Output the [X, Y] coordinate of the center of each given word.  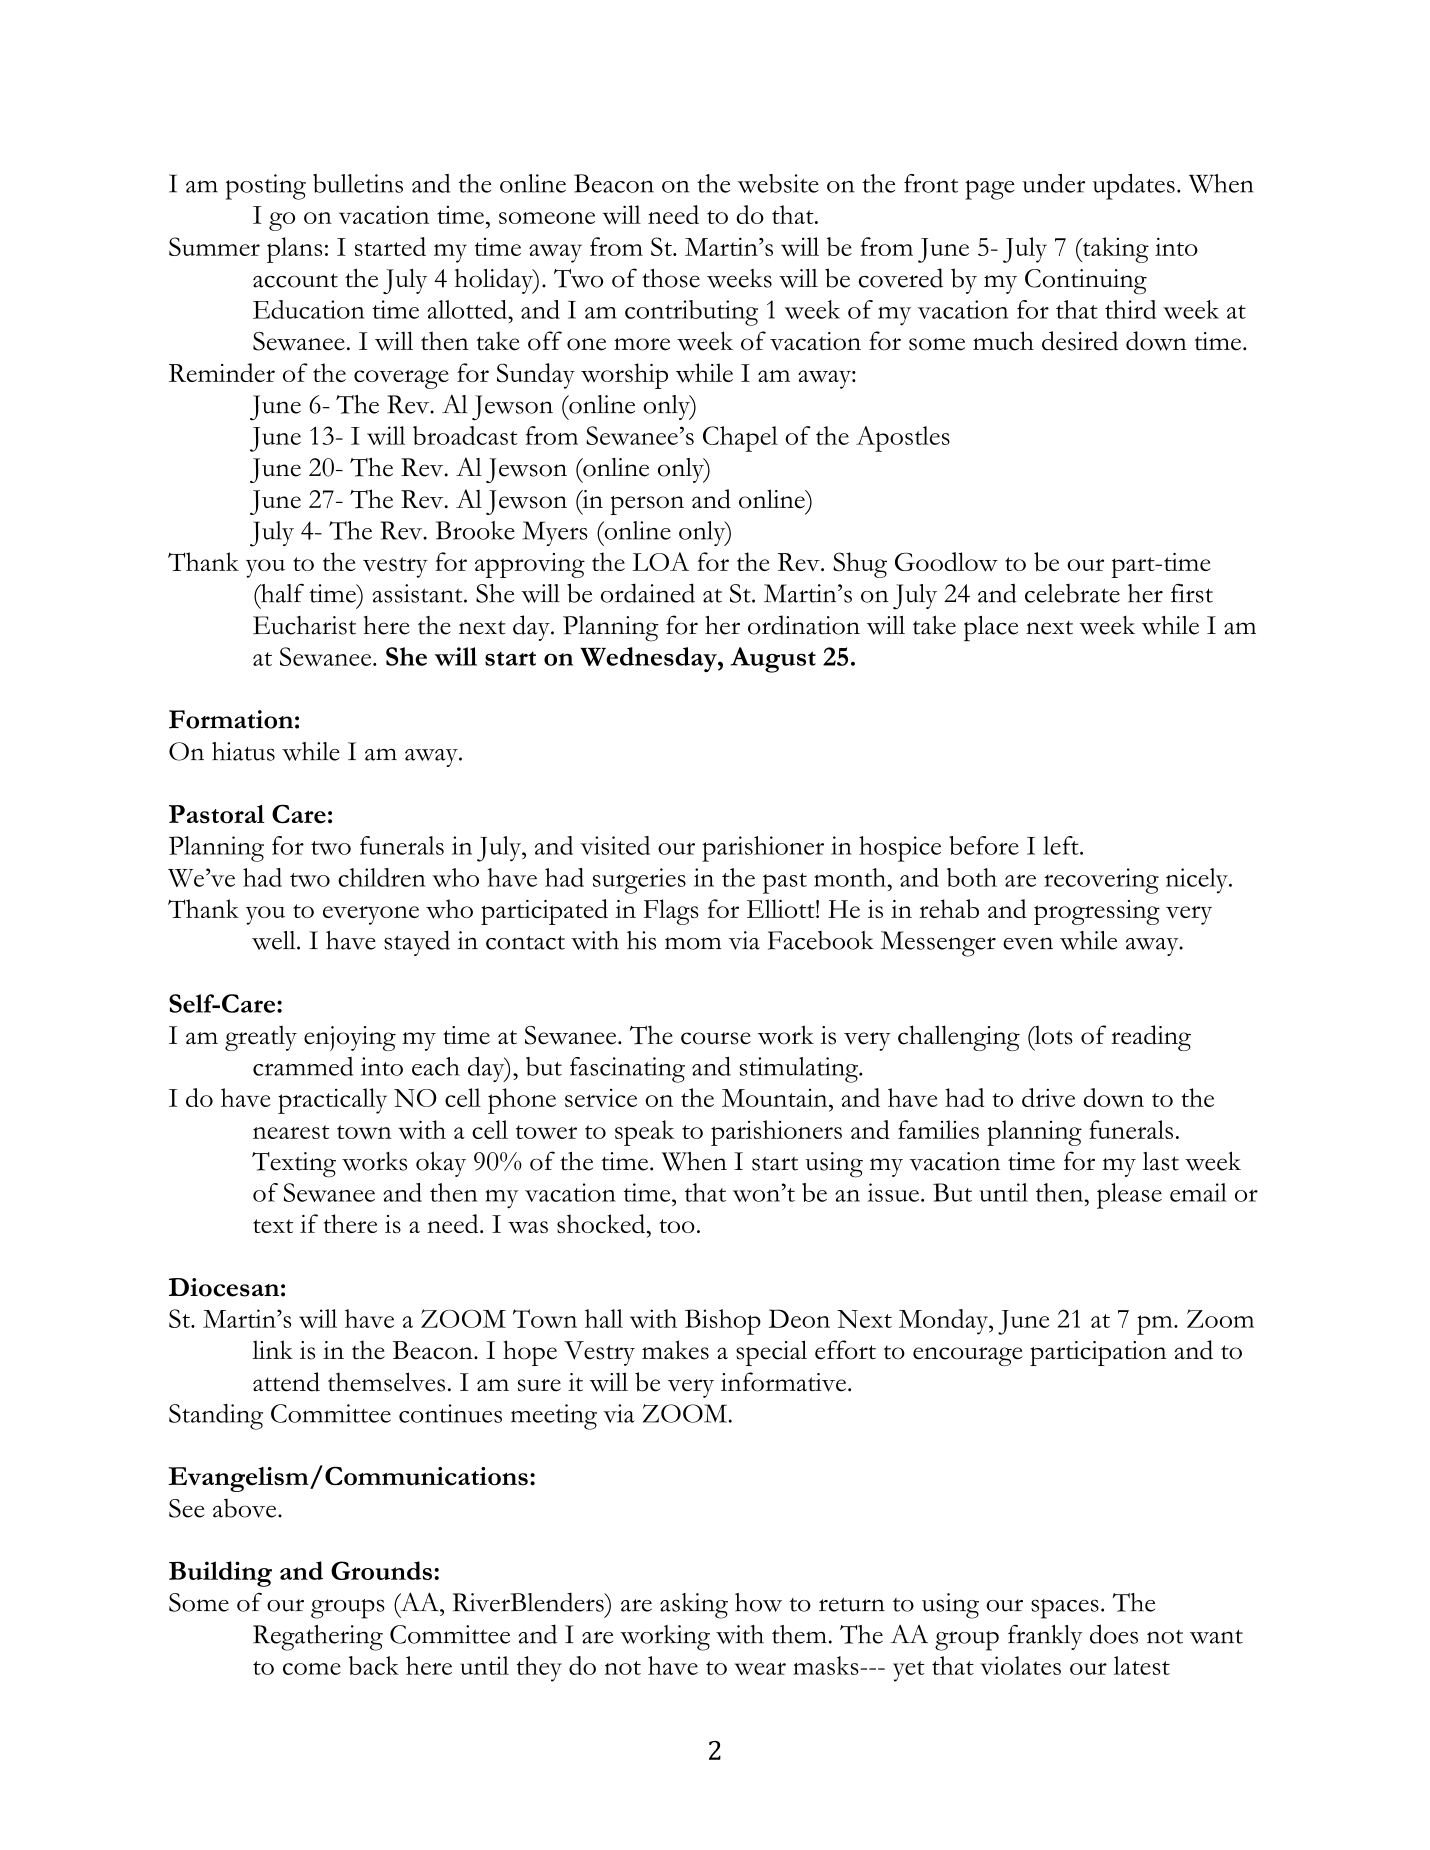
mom [693, 943]
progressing [1097, 912]
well [275, 940]
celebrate [1072, 593]
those [671, 278]
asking [694, 1606]
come [312, 1669]
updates [1134, 187]
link [272, 1349]
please [1129, 1196]
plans [294, 250]
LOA [660, 561]
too [677, 1226]
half [281, 593]
